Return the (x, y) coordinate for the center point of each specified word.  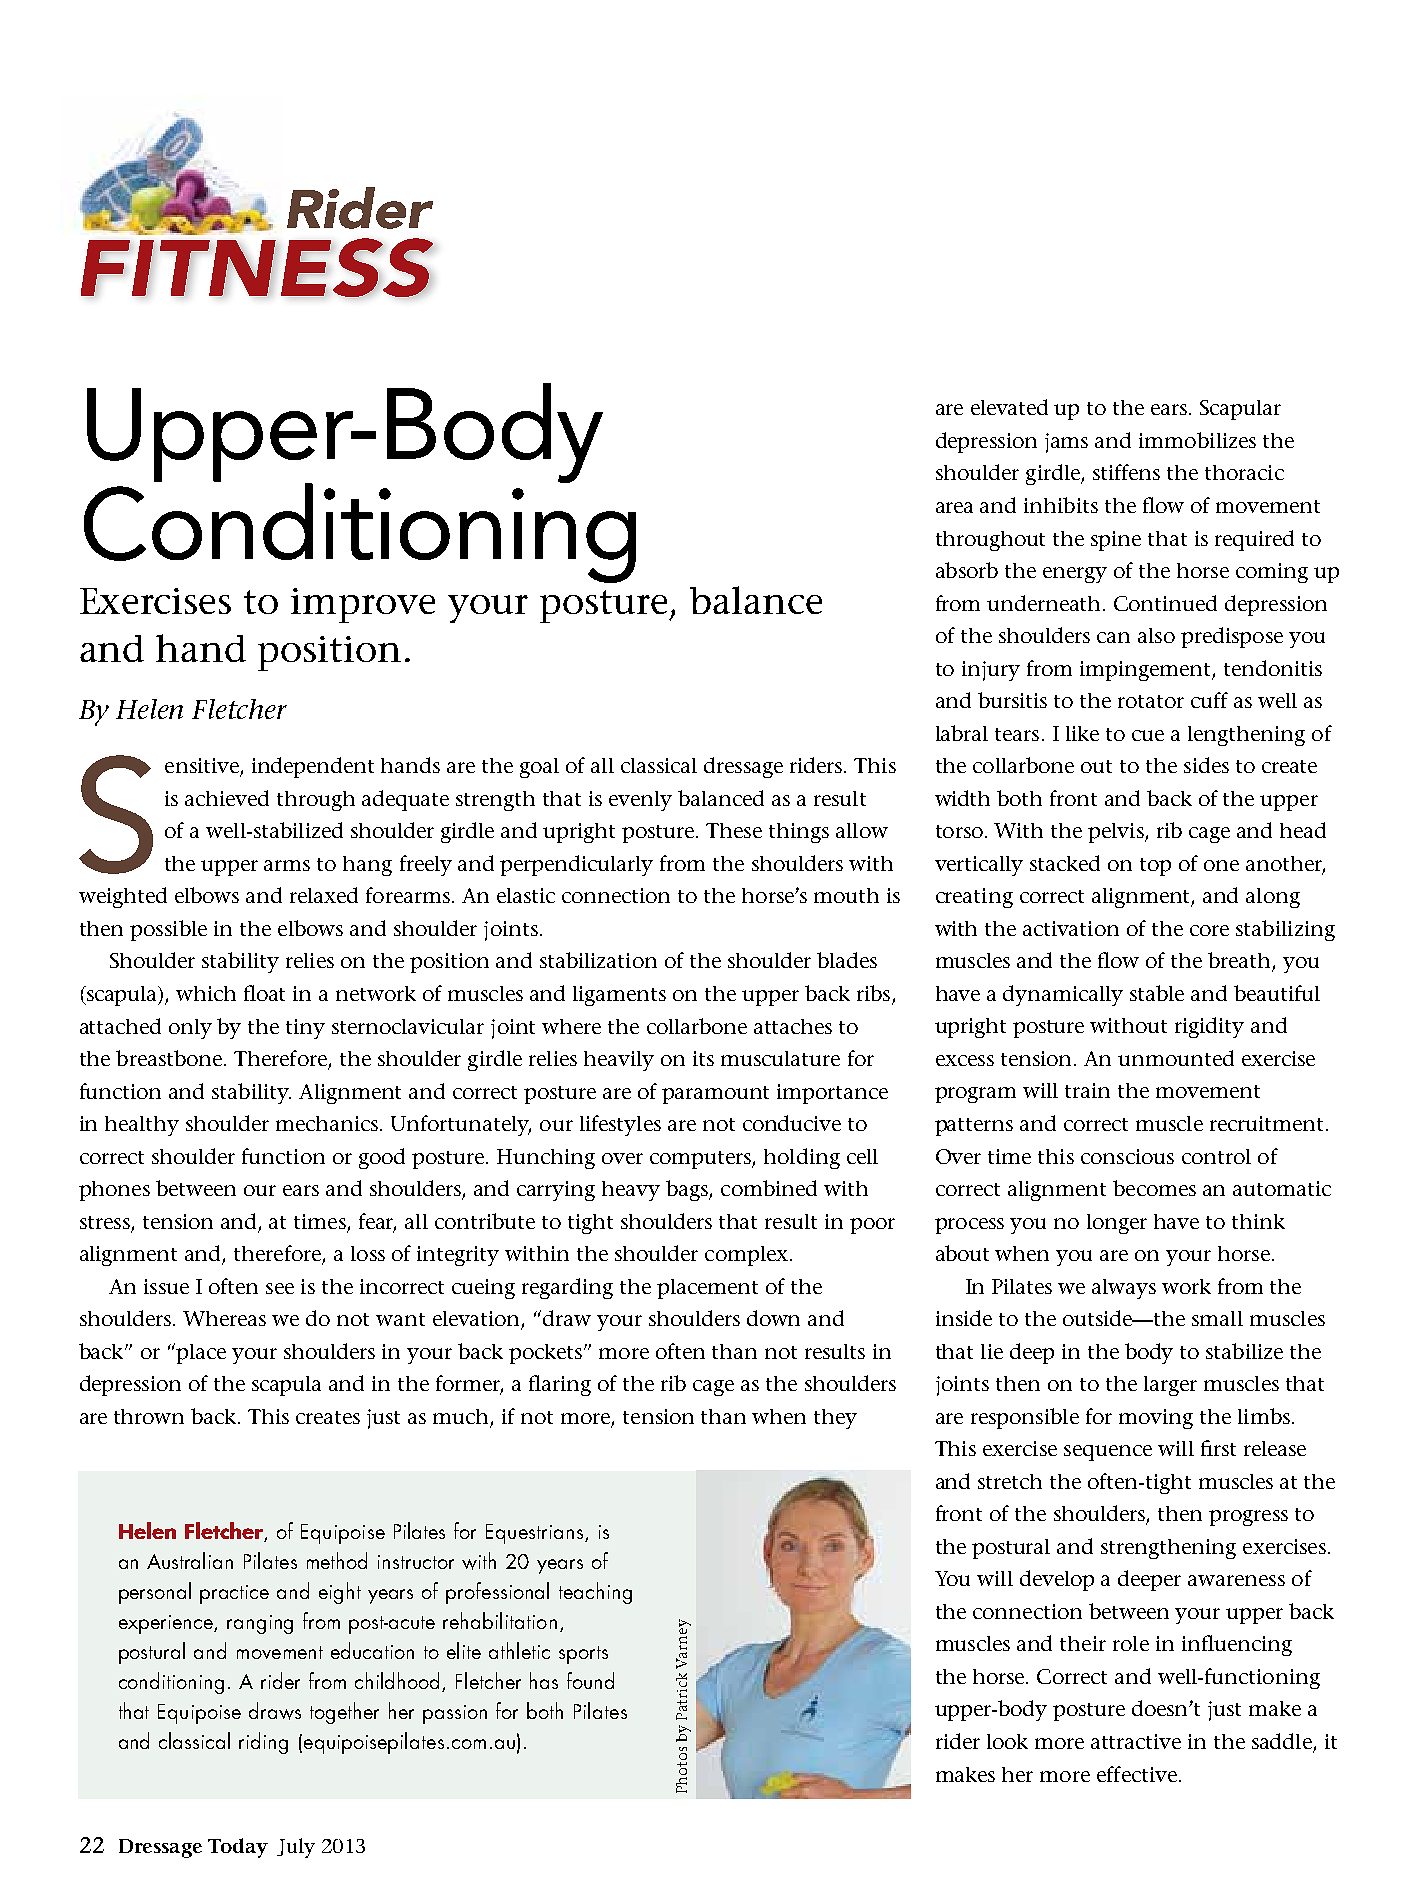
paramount (715, 1095)
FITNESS (257, 267)
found (590, 1680)
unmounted (1176, 1058)
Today (238, 1848)
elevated (1009, 407)
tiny (305, 1029)
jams (1066, 443)
